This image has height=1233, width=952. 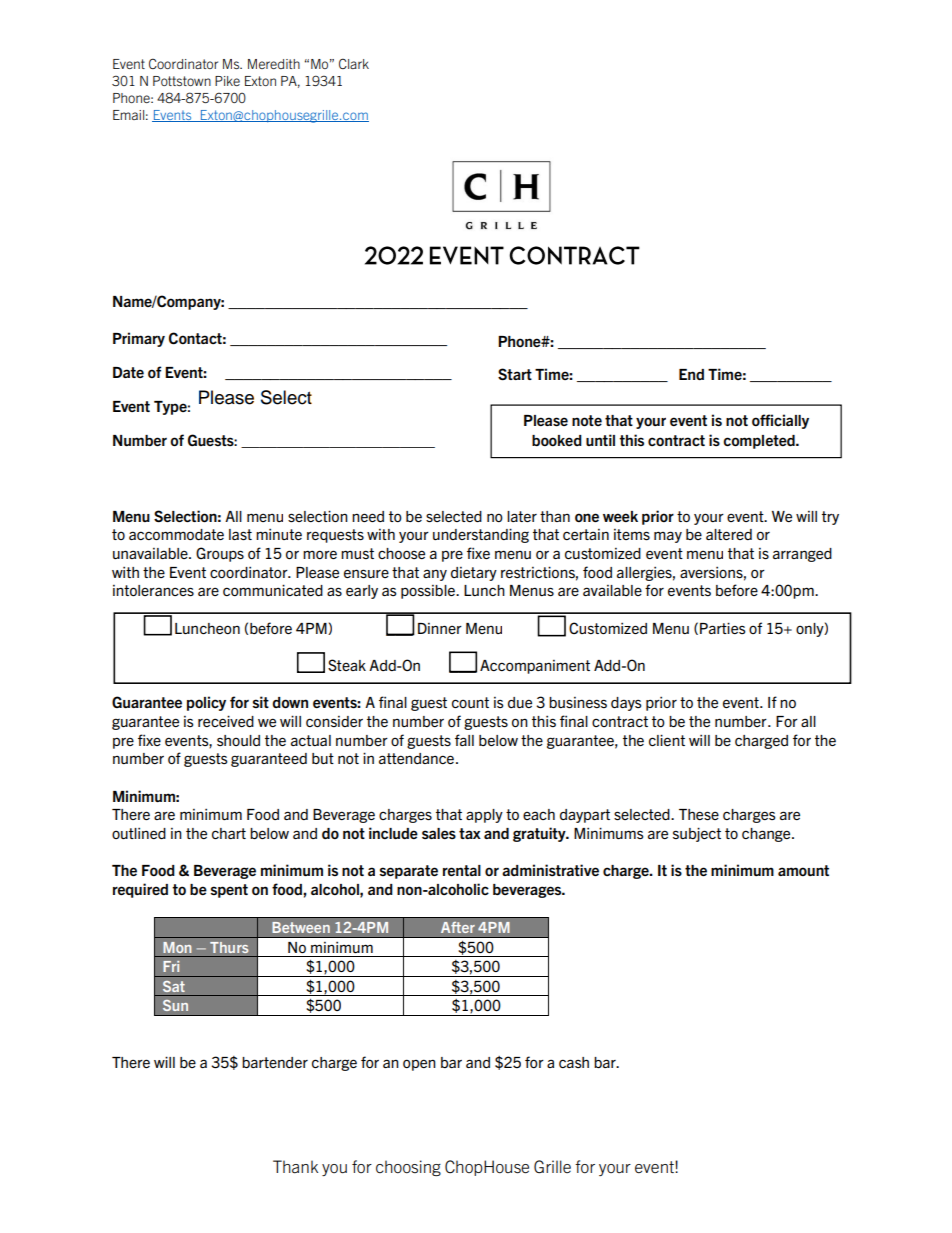 I want to click on bartender, so click(x=275, y=1062).
